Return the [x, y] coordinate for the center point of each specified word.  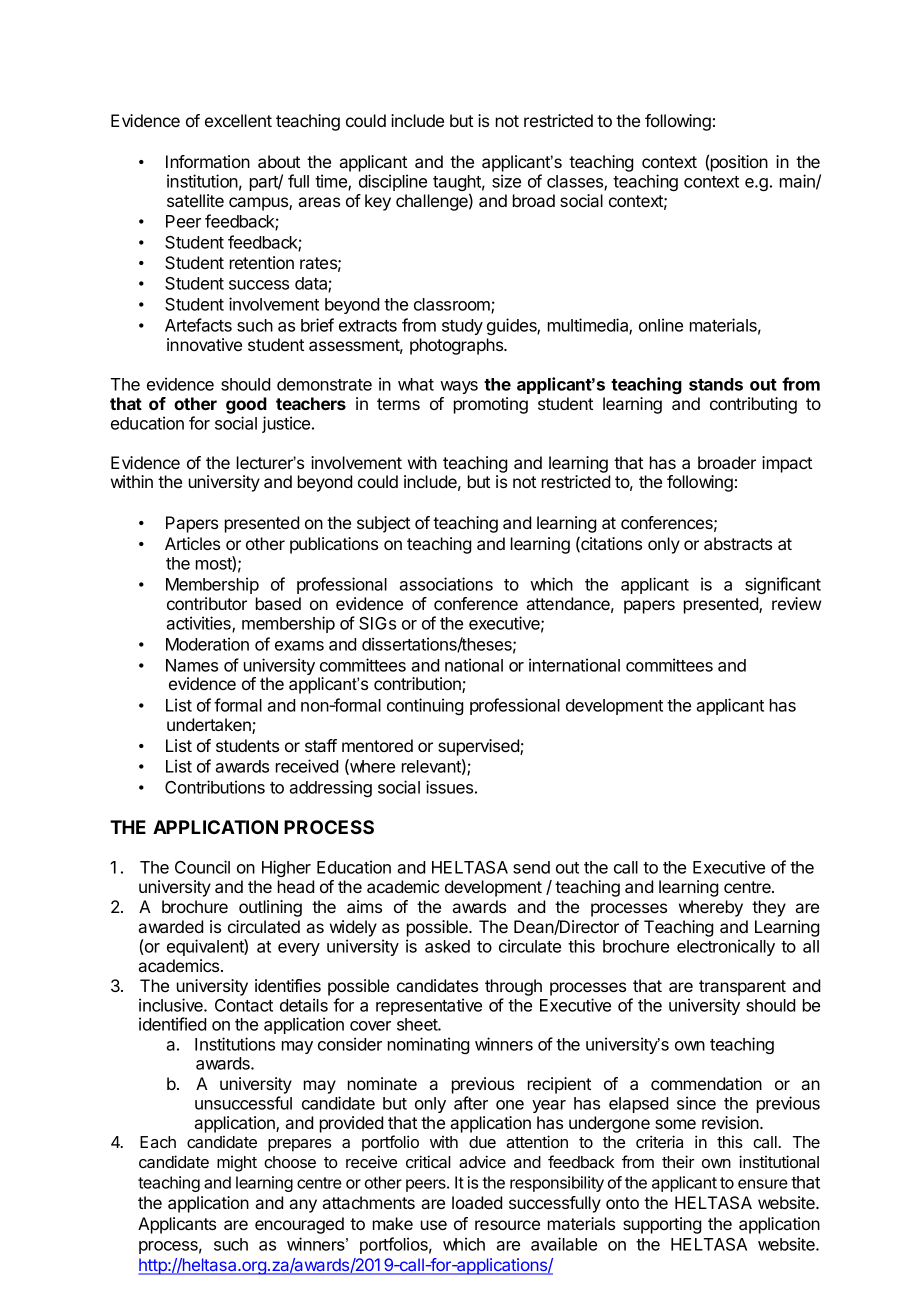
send [531, 867]
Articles [192, 543]
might [237, 1164]
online [661, 325]
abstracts [738, 543]
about [279, 161]
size [506, 181]
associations [446, 584]
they [769, 908]
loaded [477, 1202]
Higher [286, 868]
